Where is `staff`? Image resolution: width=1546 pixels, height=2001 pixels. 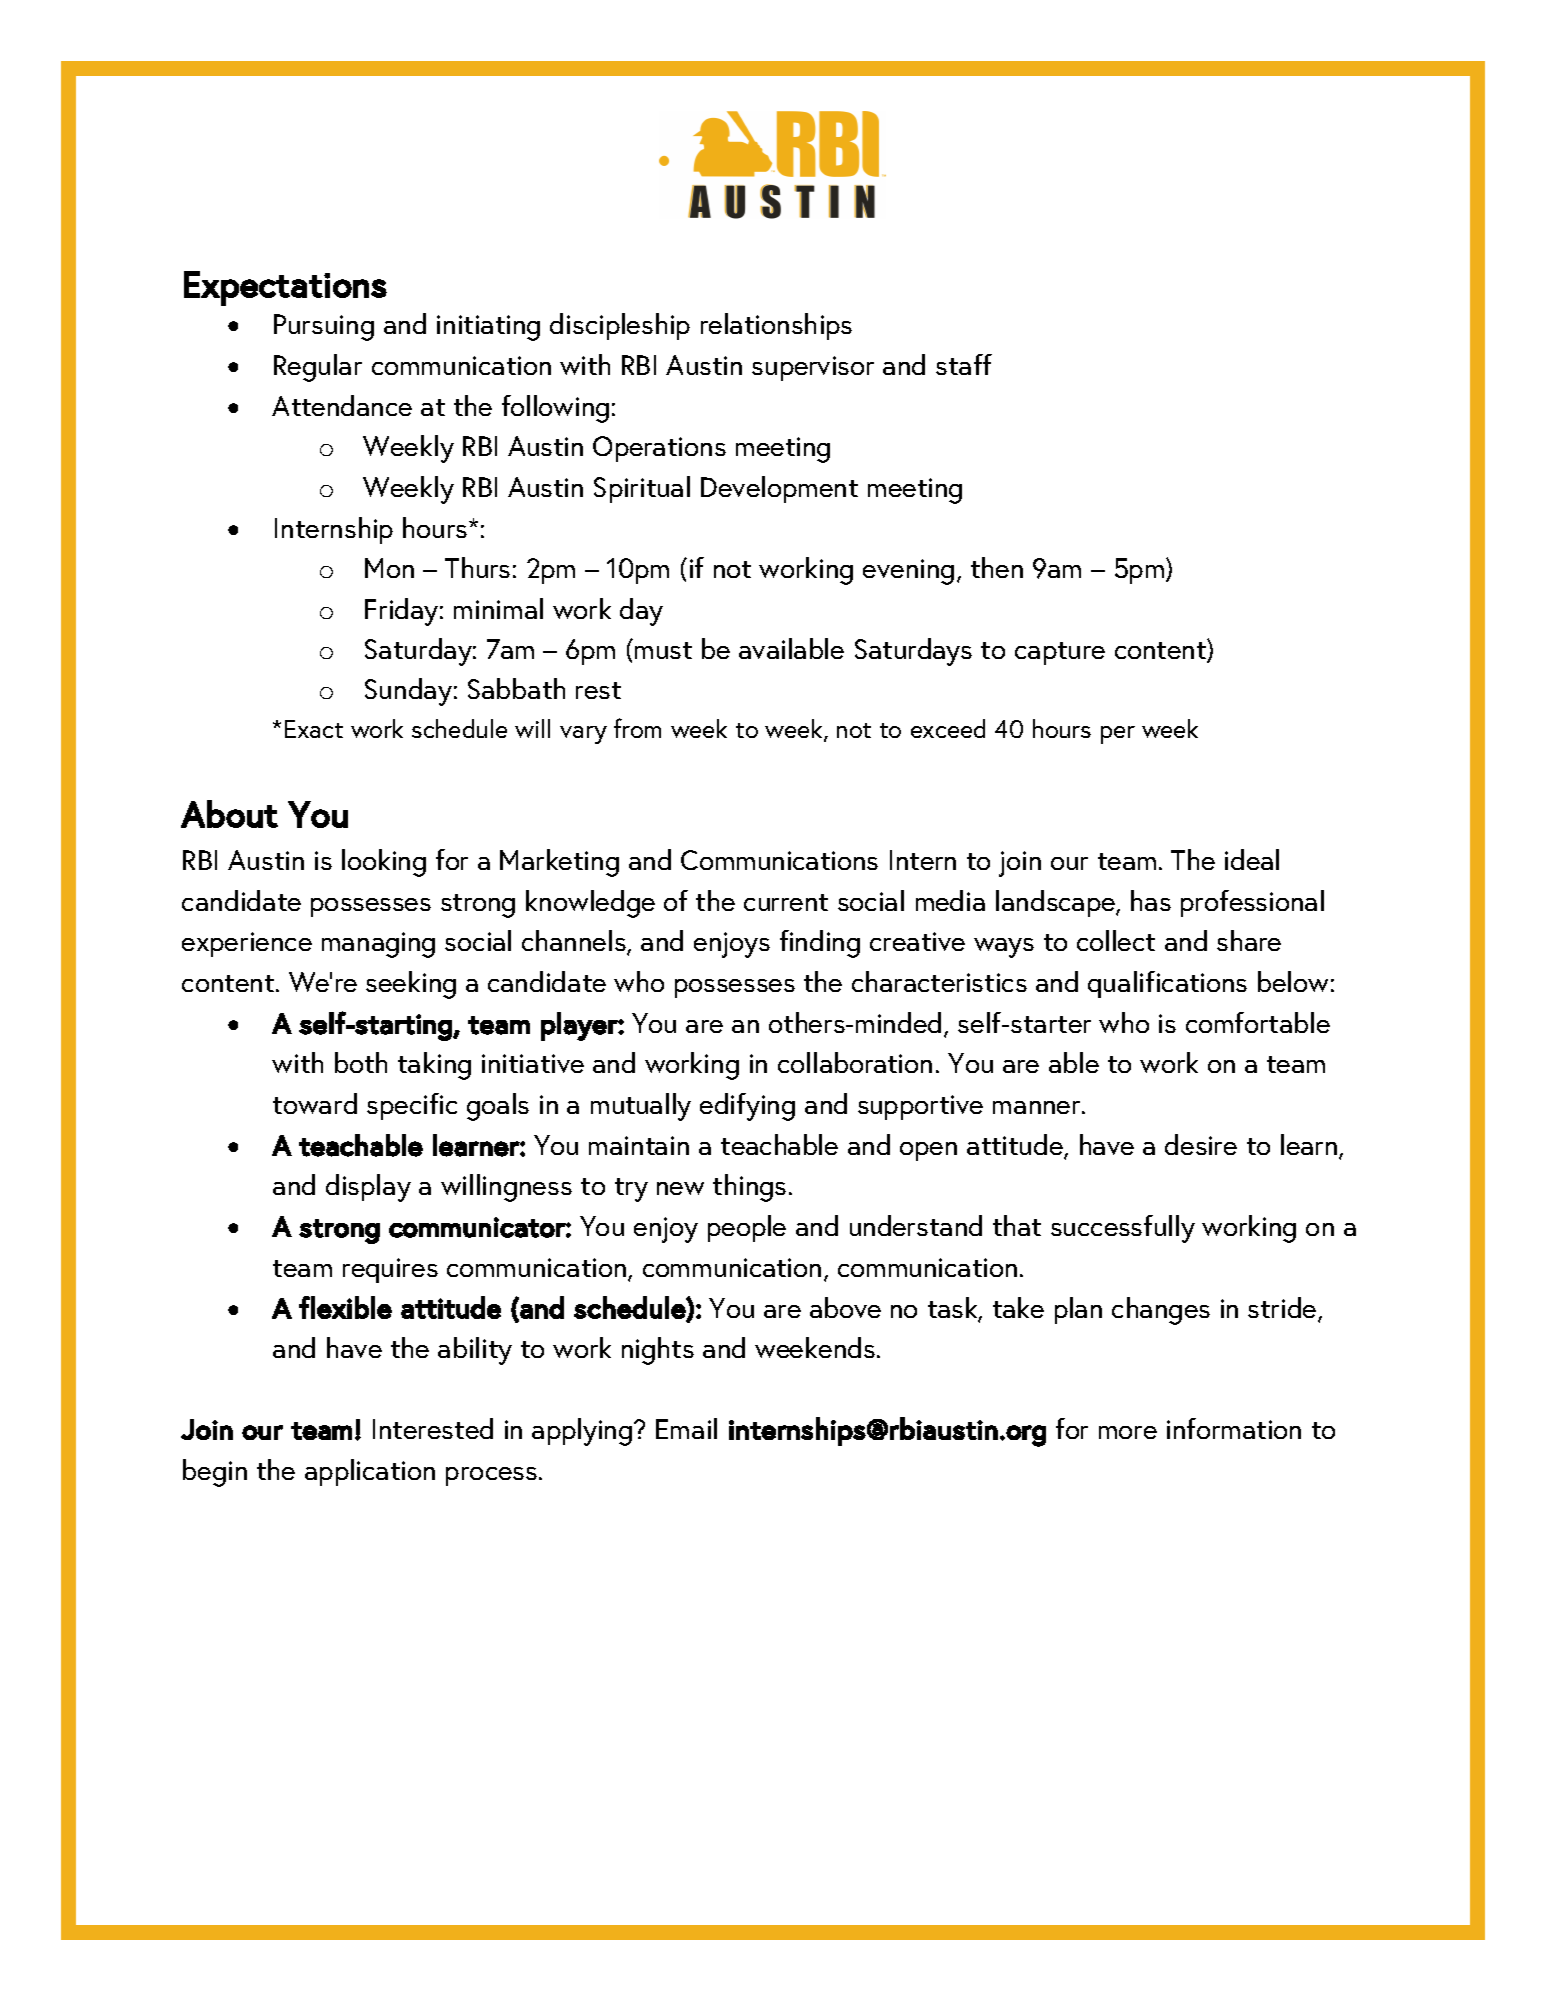
staff is located at coordinates (964, 364).
